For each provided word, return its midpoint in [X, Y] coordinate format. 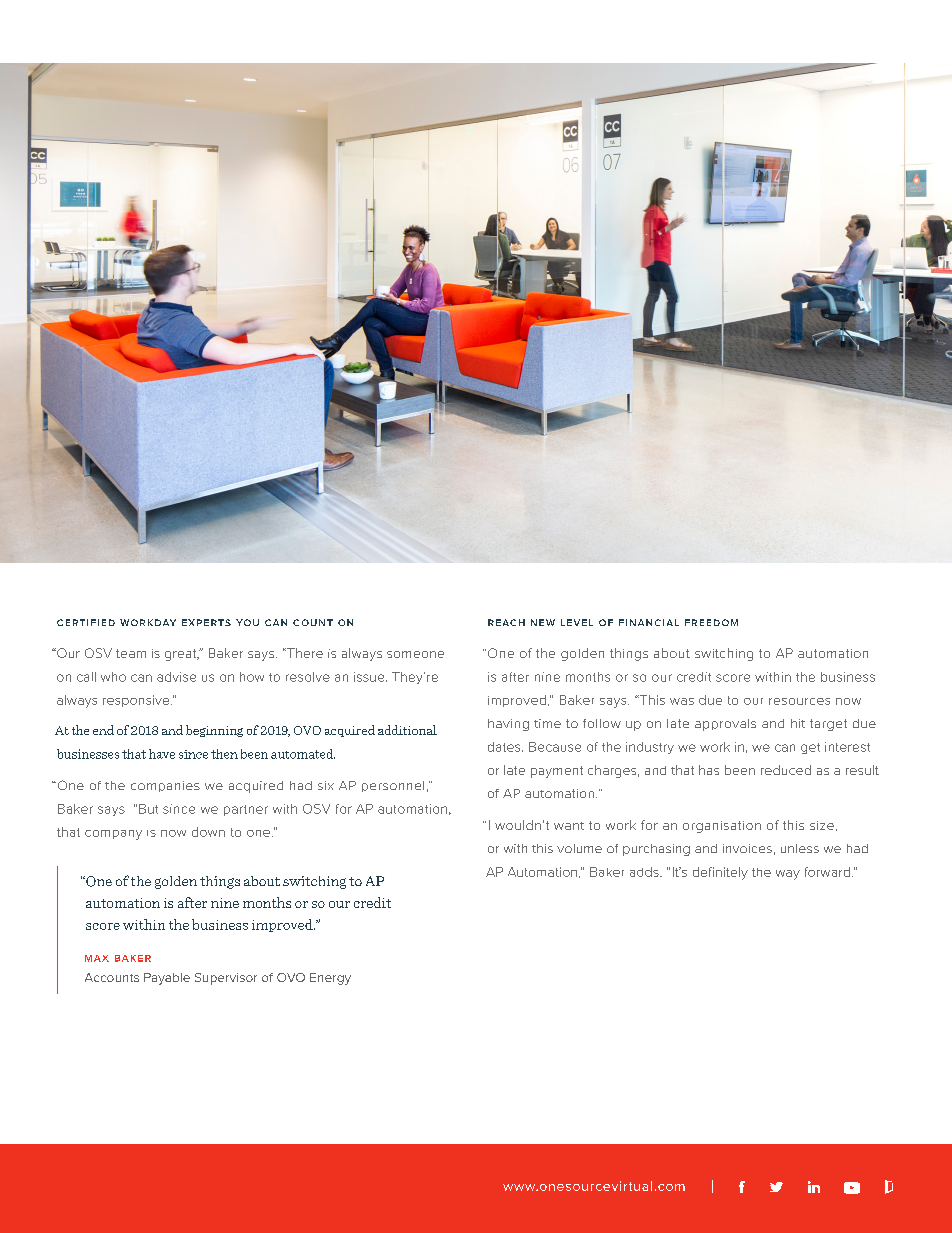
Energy [330, 979]
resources [799, 701]
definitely [720, 873]
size [822, 825]
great [182, 655]
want [569, 826]
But [148, 809]
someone [415, 654]
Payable [167, 979]
